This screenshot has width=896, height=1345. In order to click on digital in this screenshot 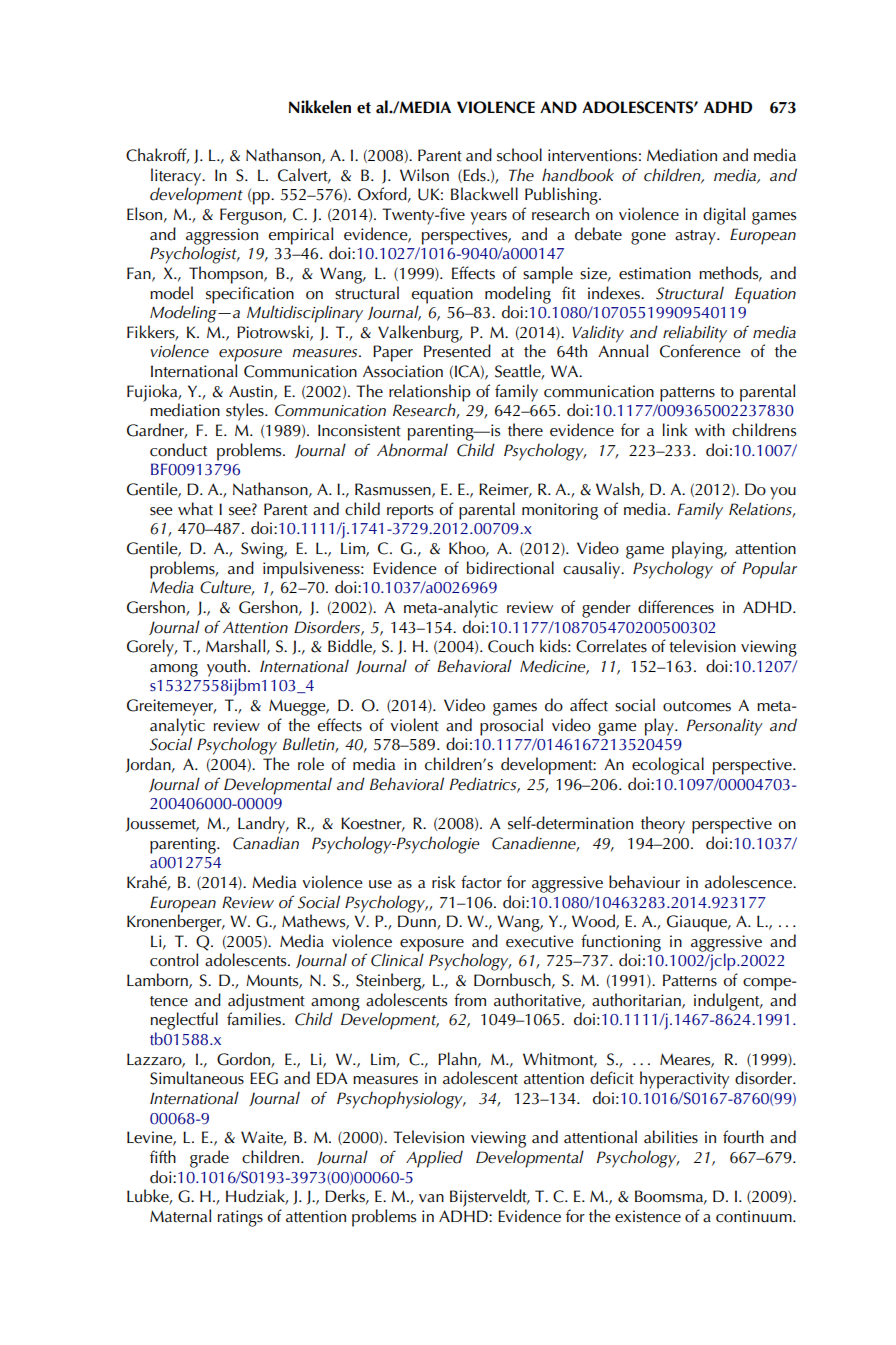, I will do `click(724, 216)`.
